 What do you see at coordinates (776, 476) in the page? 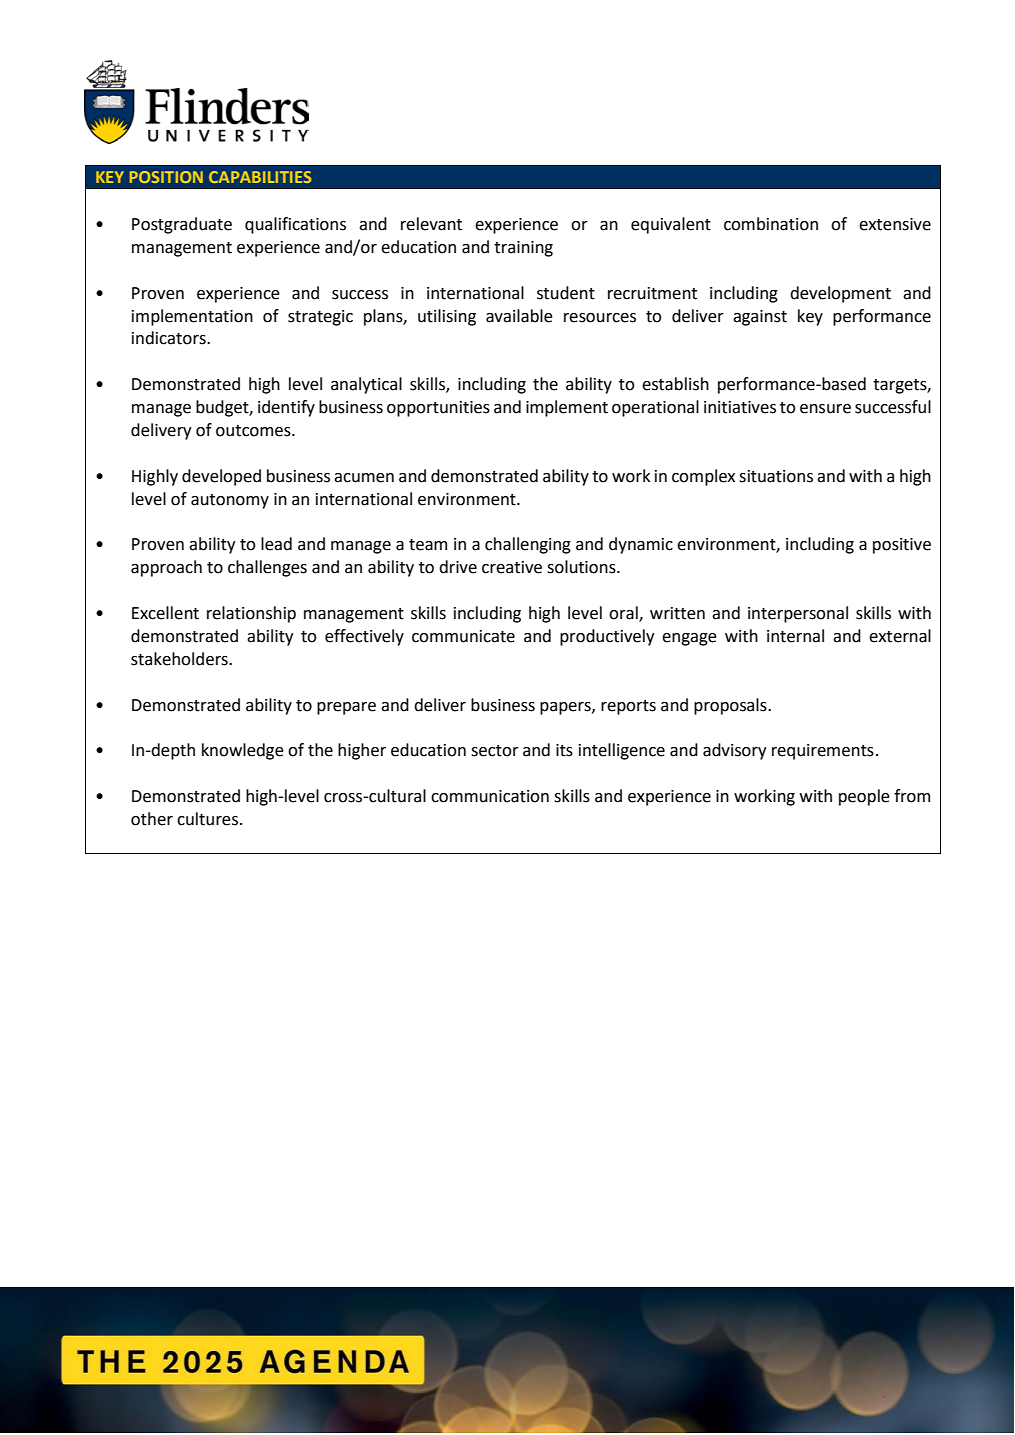
I see `situations` at bounding box center [776, 476].
